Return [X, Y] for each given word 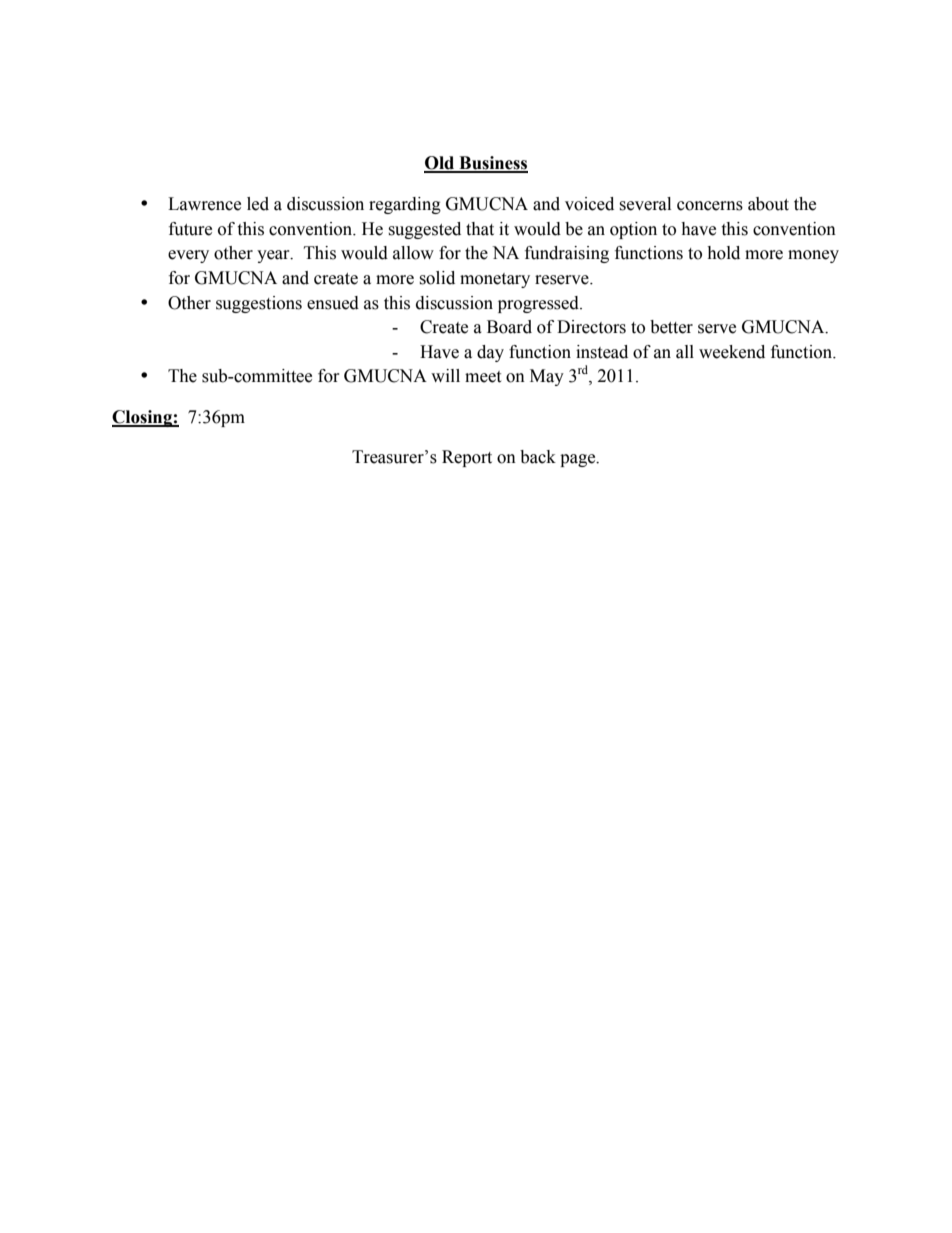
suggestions [259, 304]
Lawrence [204, 204]
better [671, 327]
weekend [732, 352]
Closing [143, 418]
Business [492, 164]
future [190, 229]
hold [723, 253]
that [480, 229]
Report [467, 458]
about [768, 204]
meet [483, 377]
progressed [539, 304]
